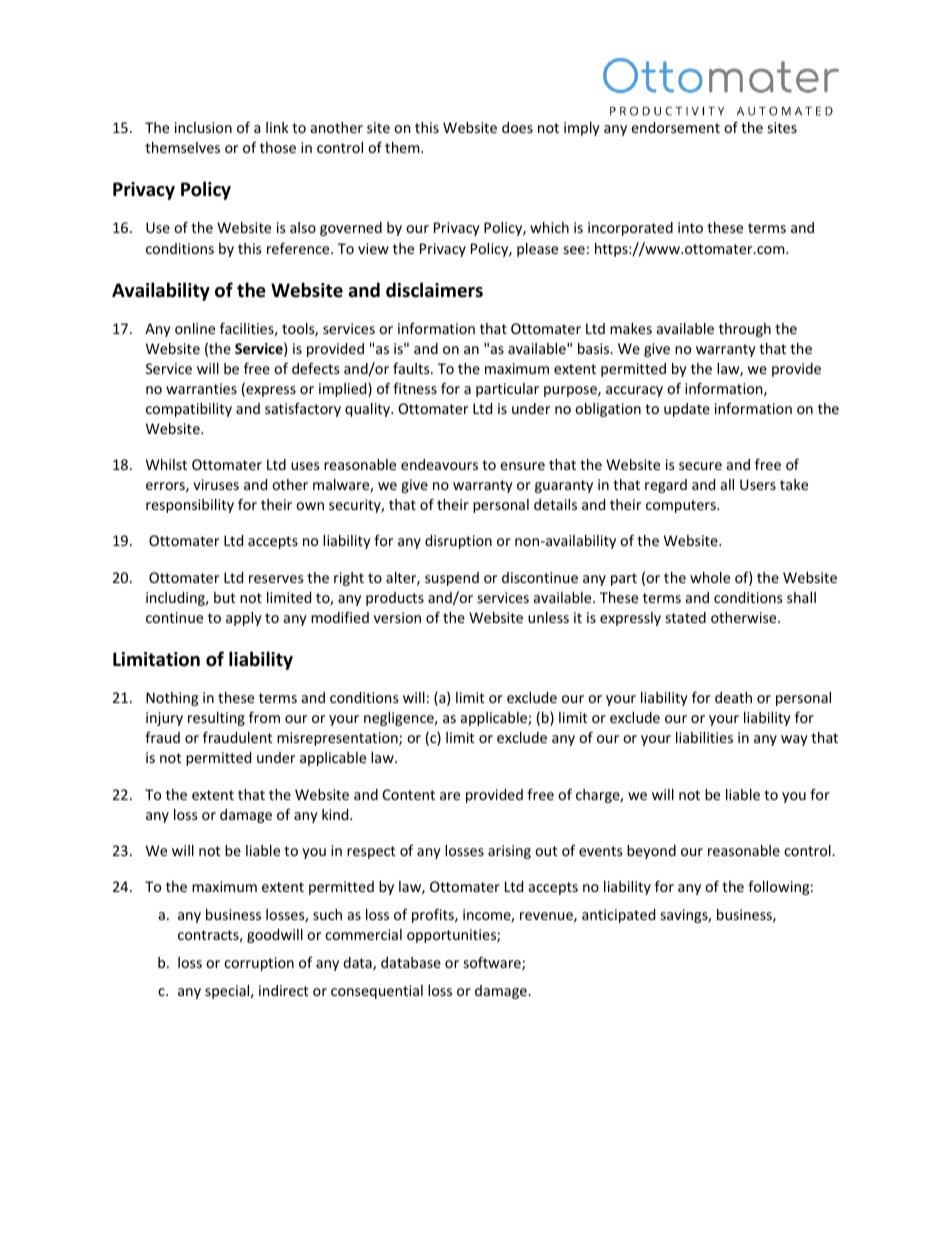 The width and height of the screenshot is (952, 1233). Describe the element at coordinates (745, 330) in the screenshot. I see `through` at that location.
